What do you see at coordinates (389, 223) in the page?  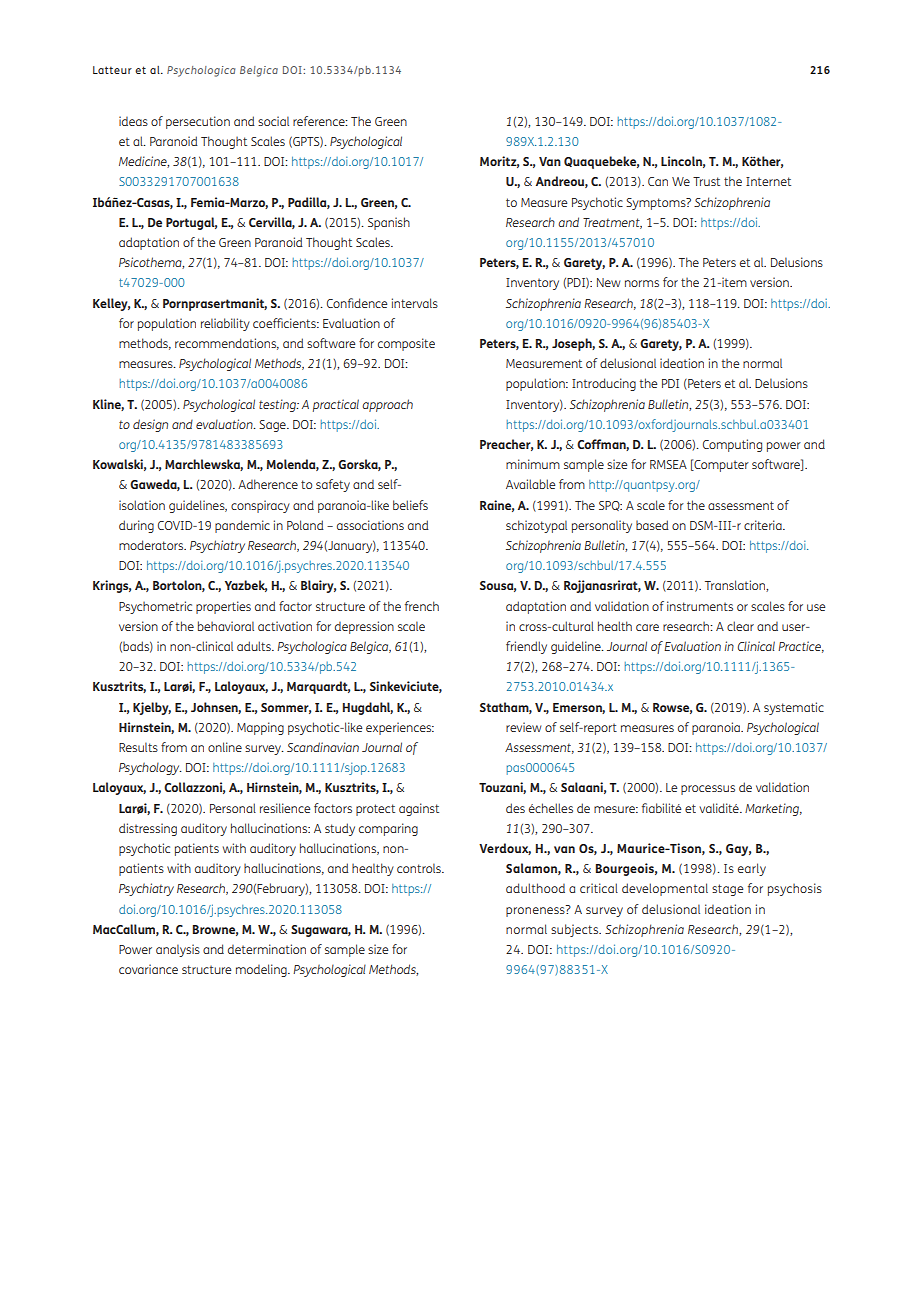 I see `Spanish` at bounding box center [389, 223].
